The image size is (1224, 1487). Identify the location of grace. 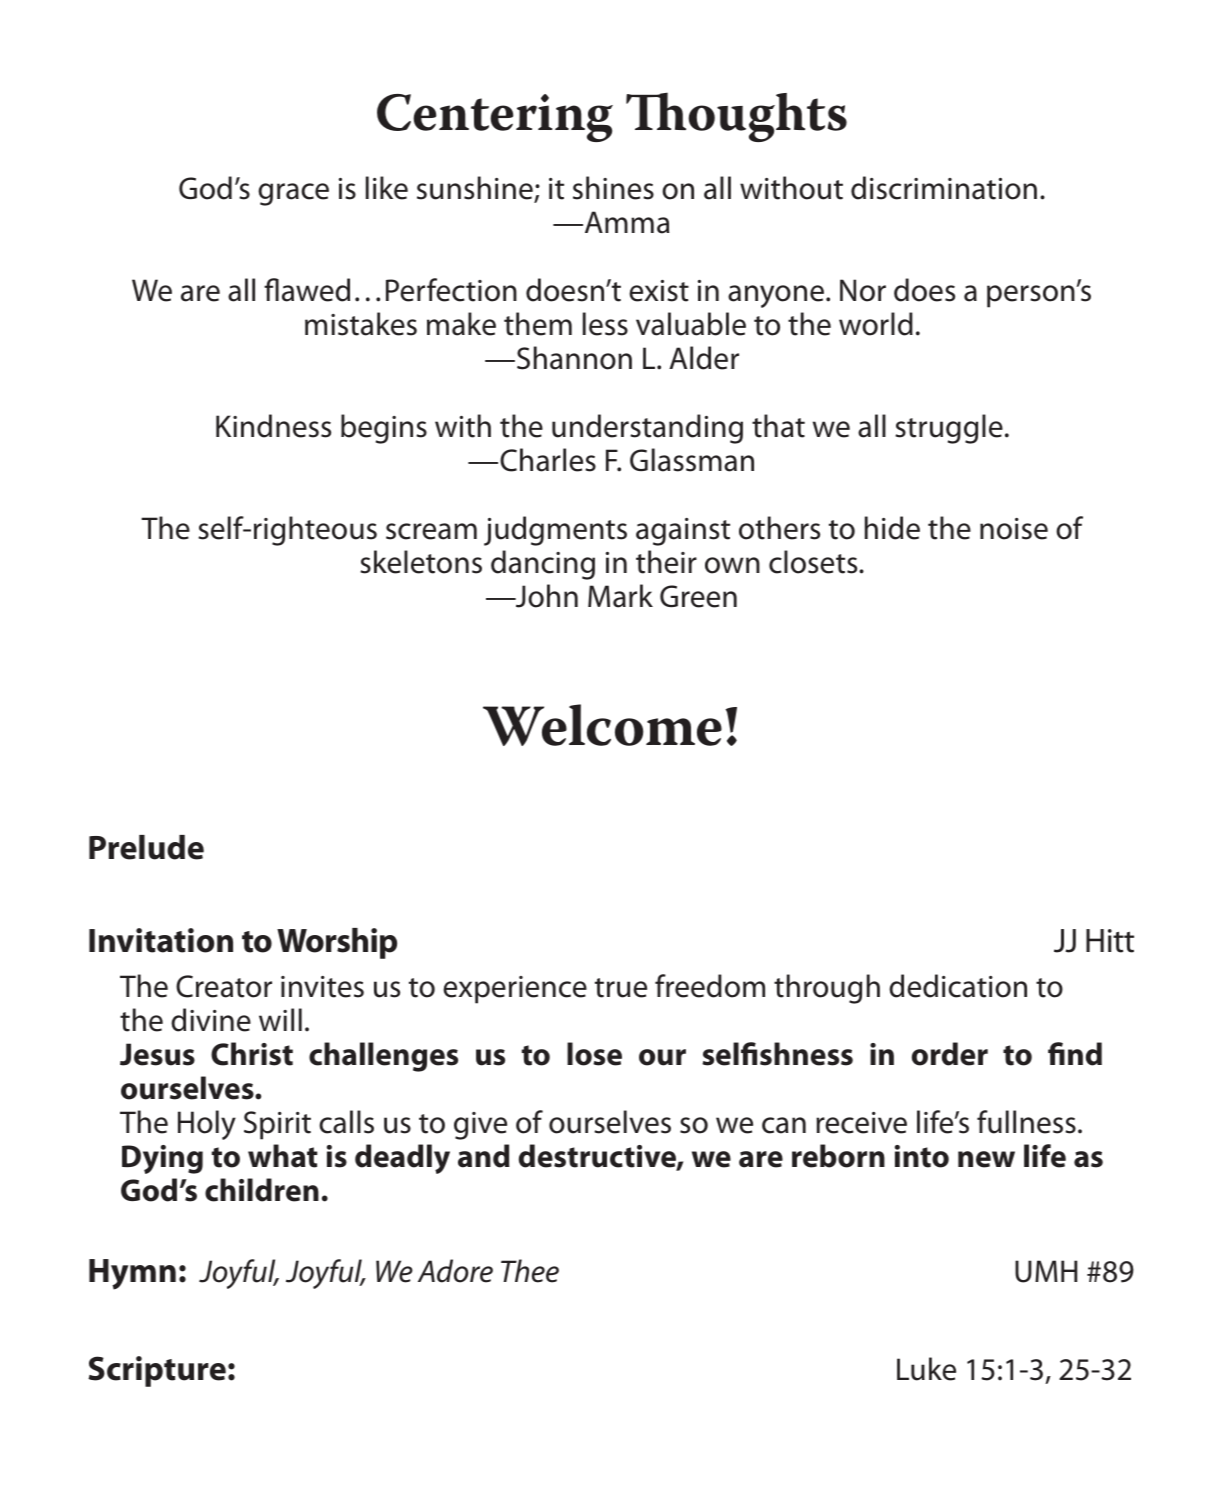
(293, 194).
